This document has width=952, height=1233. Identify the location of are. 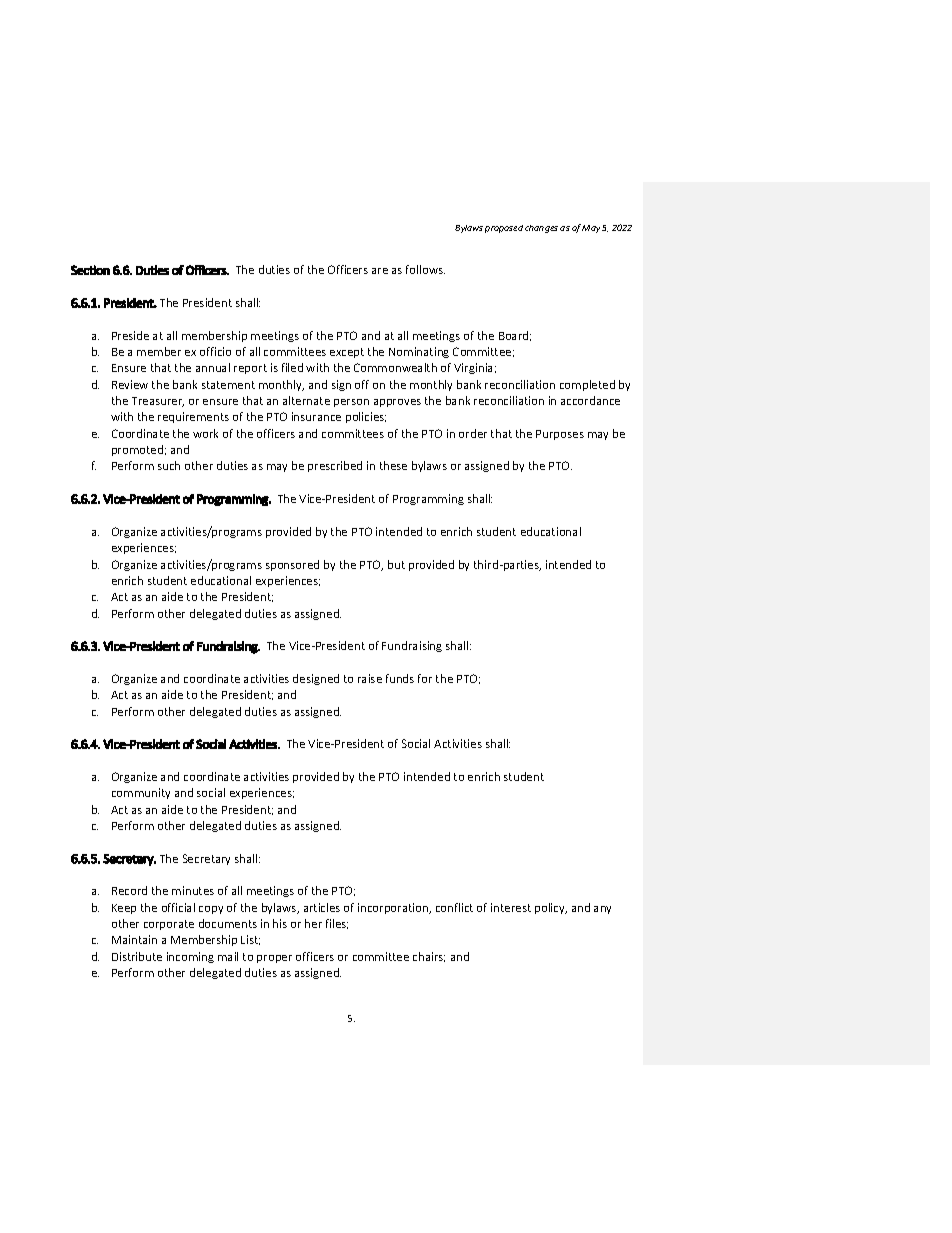
(380, 271).
